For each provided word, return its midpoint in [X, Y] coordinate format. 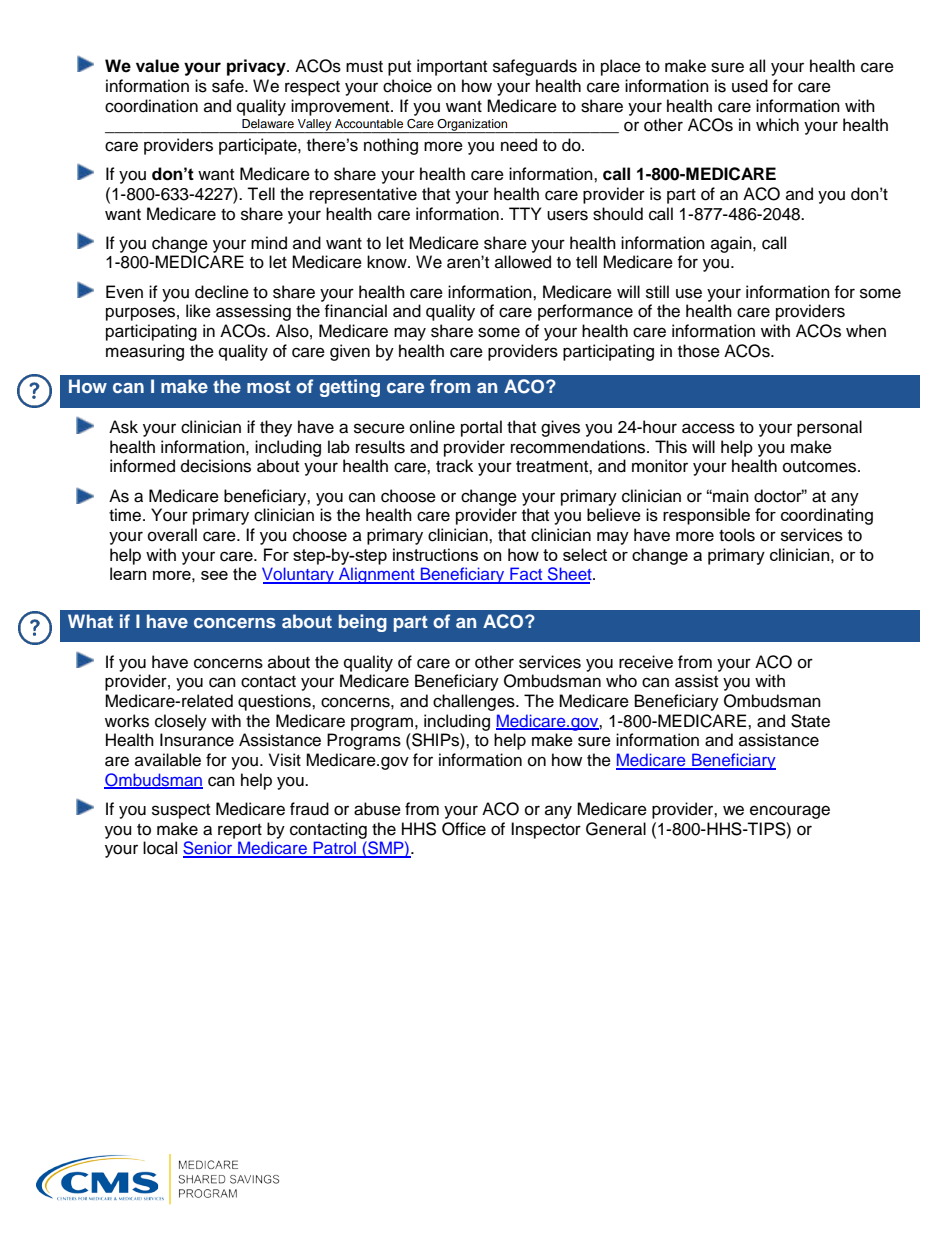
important [452, 67]
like [198, 311]
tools [737, 535]
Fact [526, 575]
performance [585, 312]
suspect [181, 811]
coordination [151, 106]
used [750, 86]
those [699, 351]
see [214, 575]
